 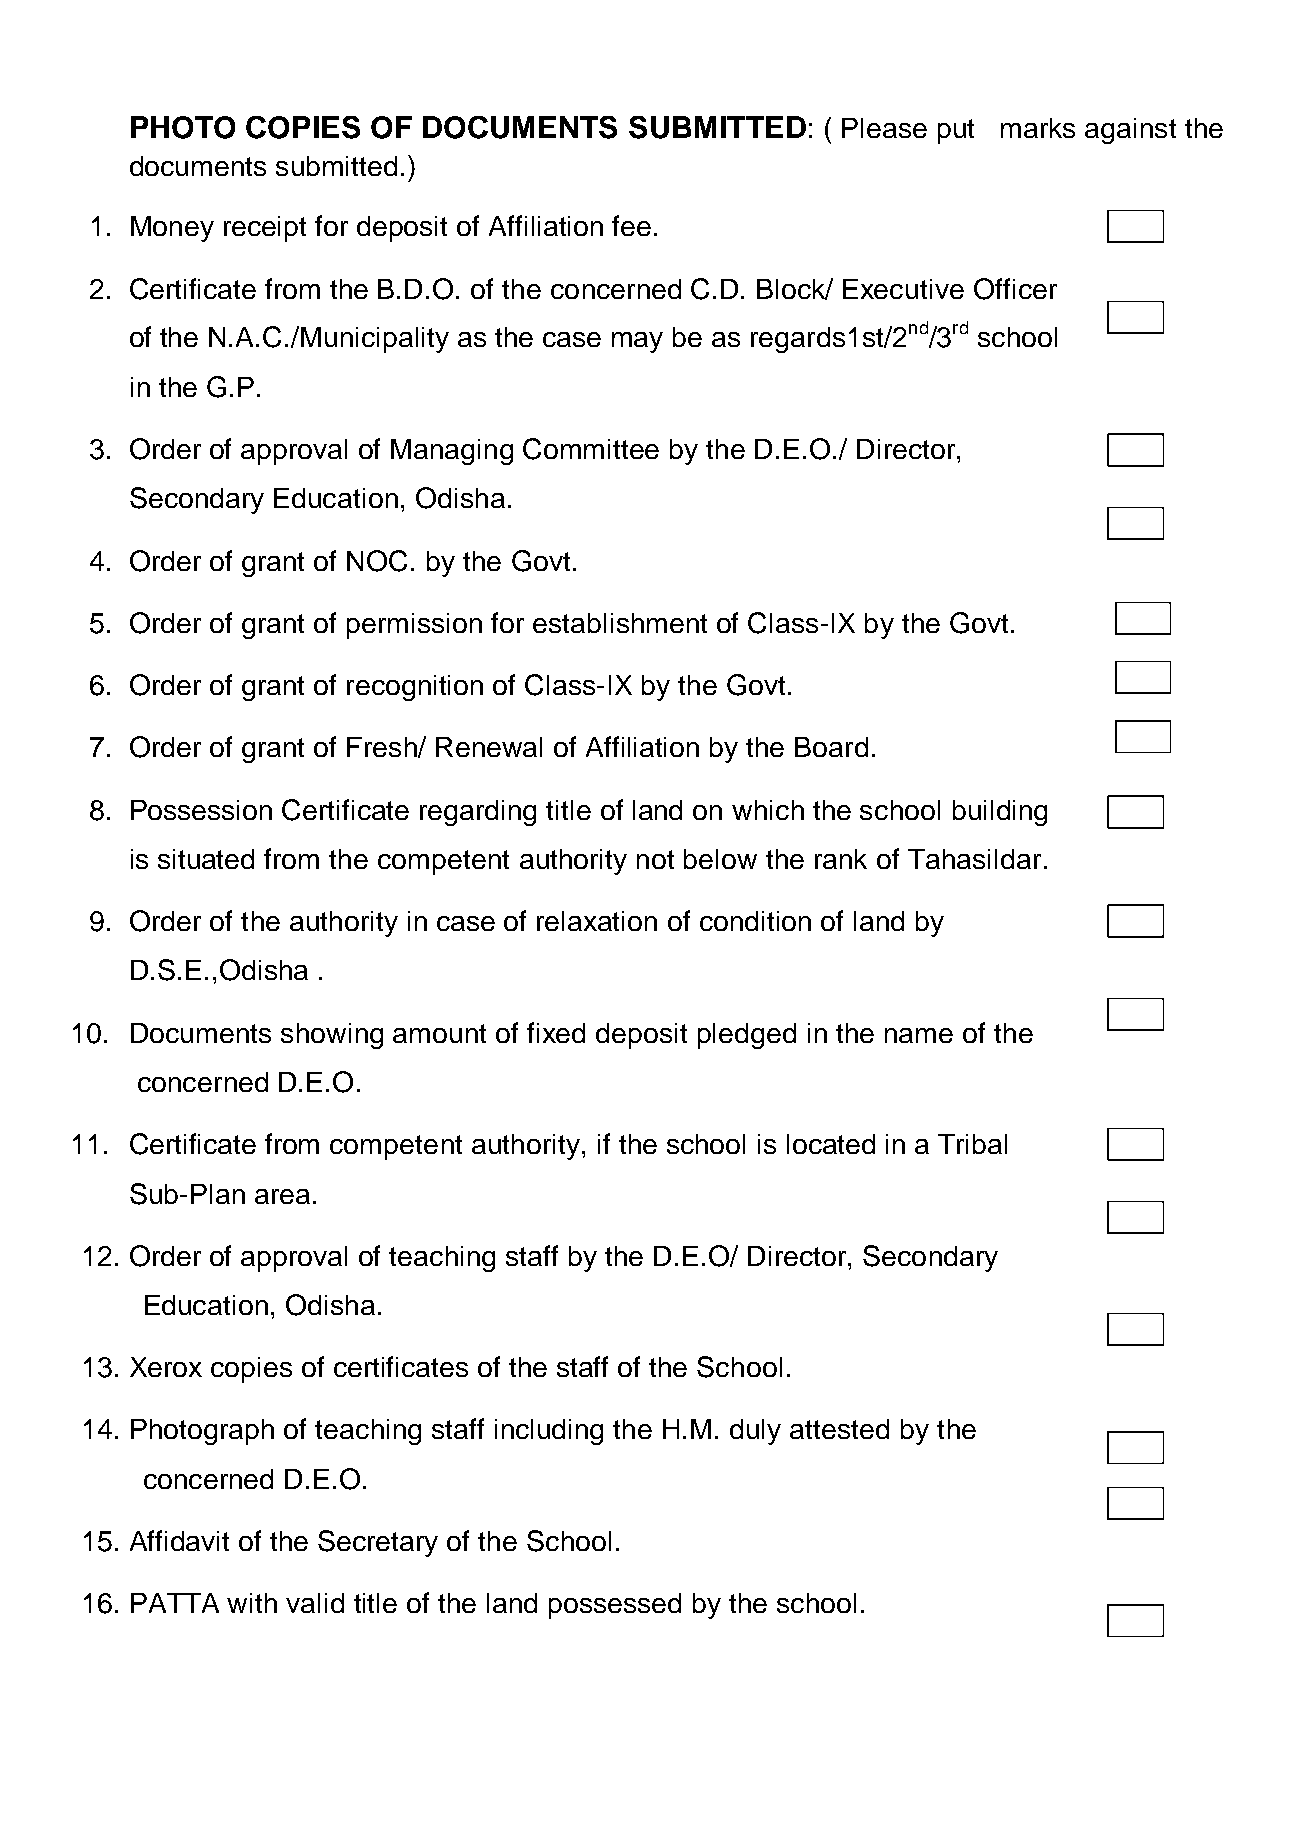 I want to click on possessed, so click(x=615, y=1606).
